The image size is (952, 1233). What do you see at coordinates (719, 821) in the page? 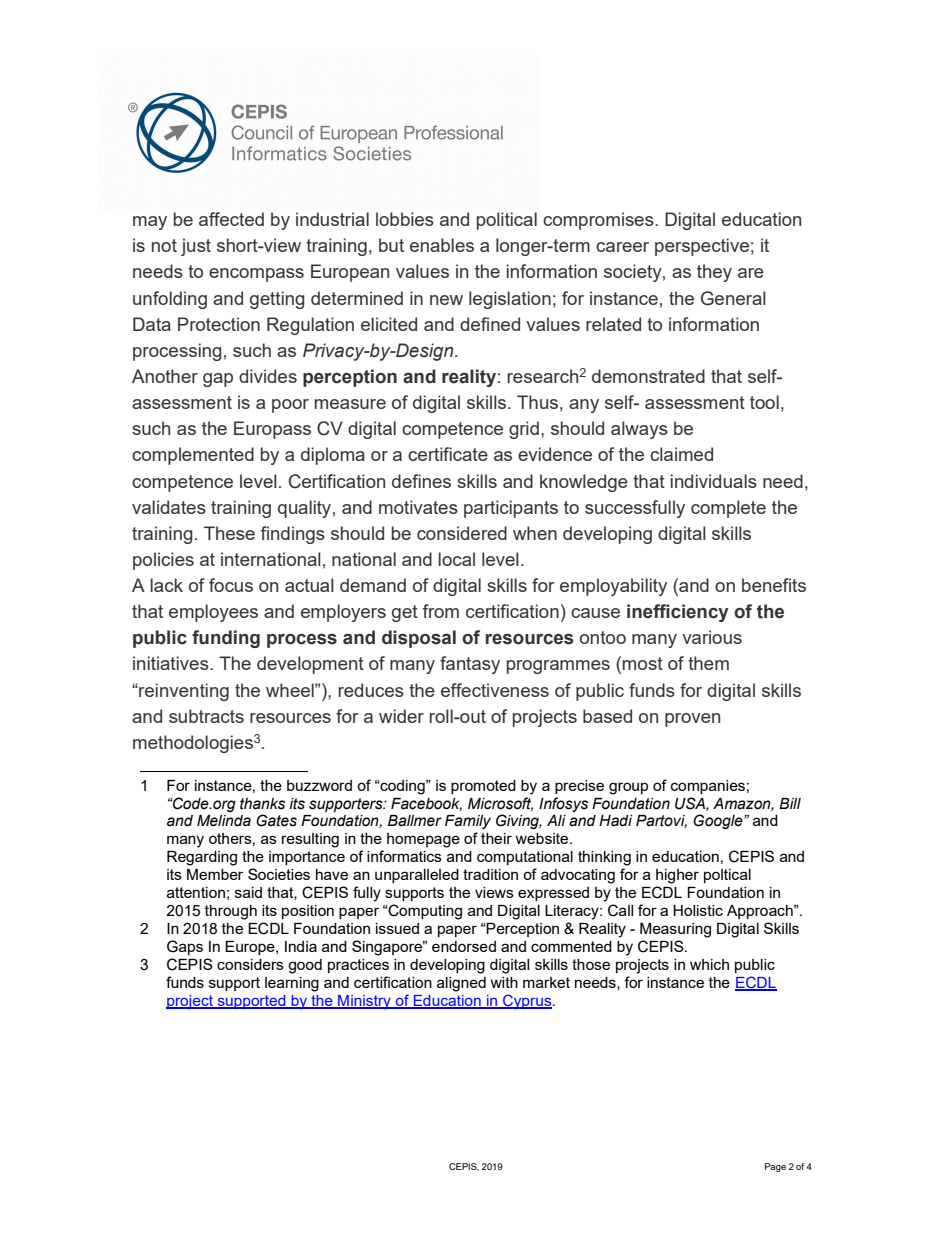
I see `Google` at bounding box center [719, 821].
